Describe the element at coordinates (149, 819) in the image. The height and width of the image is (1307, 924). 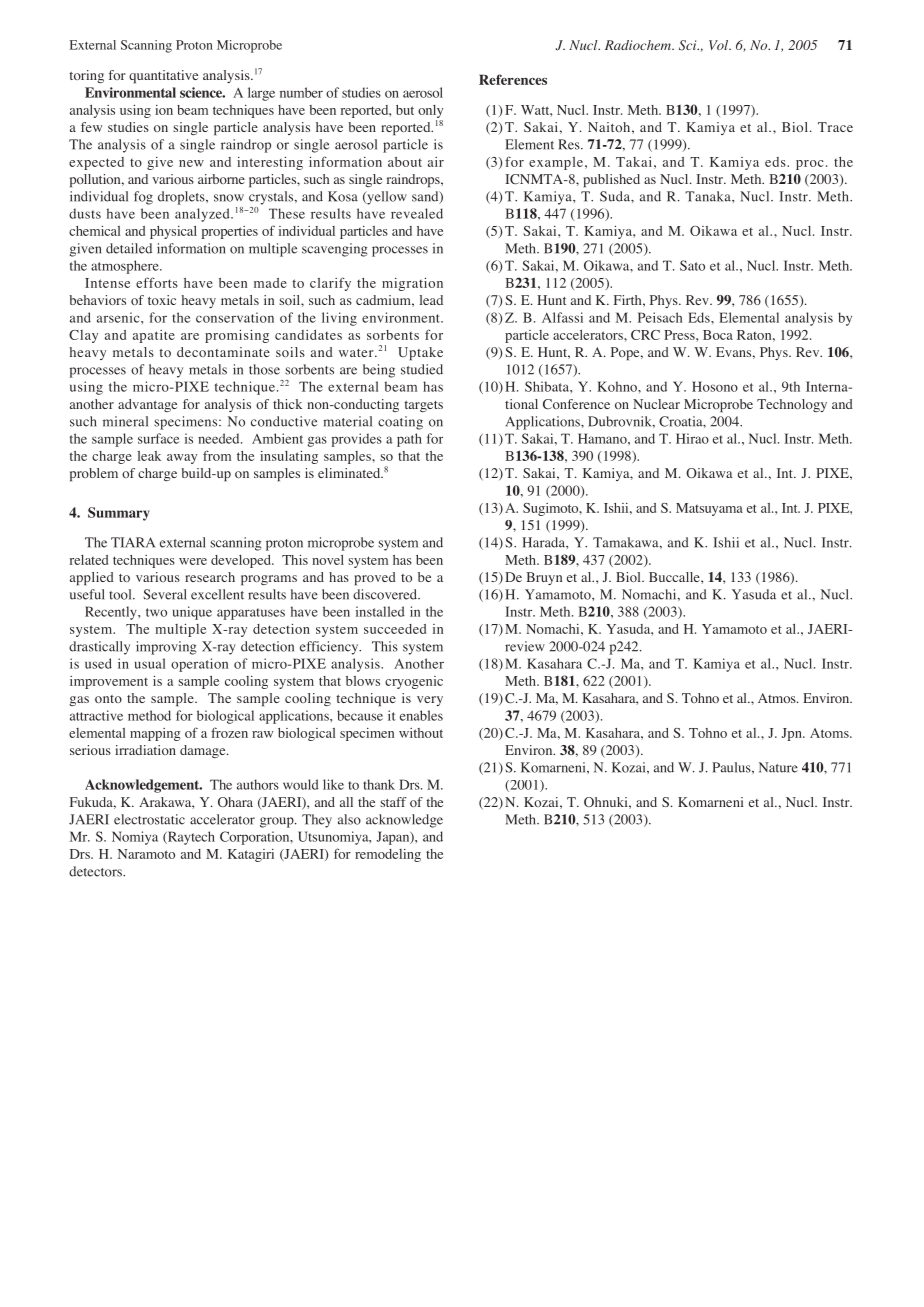
I see `electrostatic` at that location.
